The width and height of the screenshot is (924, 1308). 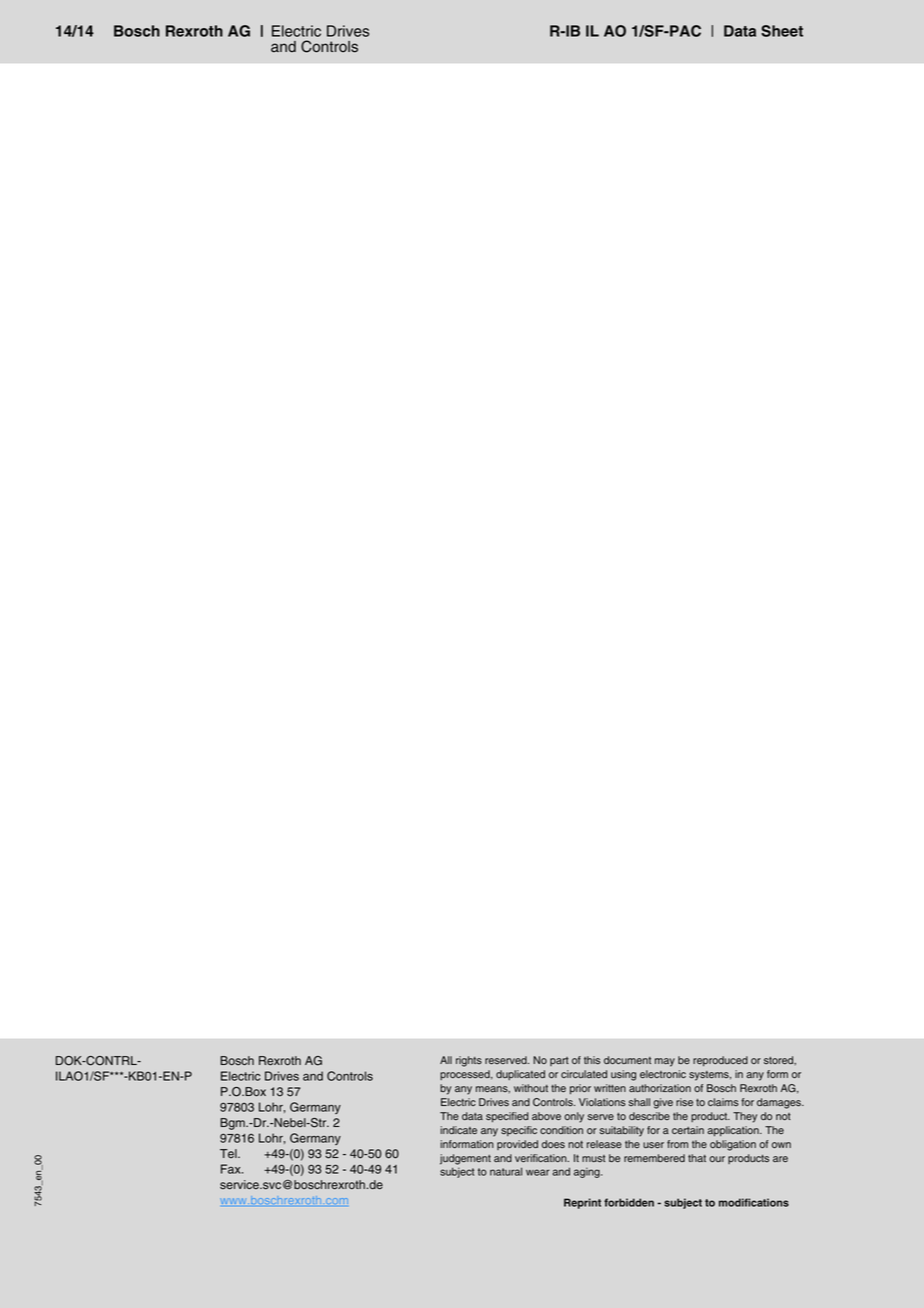 What do you see at coordinates (458, 1130) in the screenshot?
I see `indicate` at bounding box center [458, 1130].
